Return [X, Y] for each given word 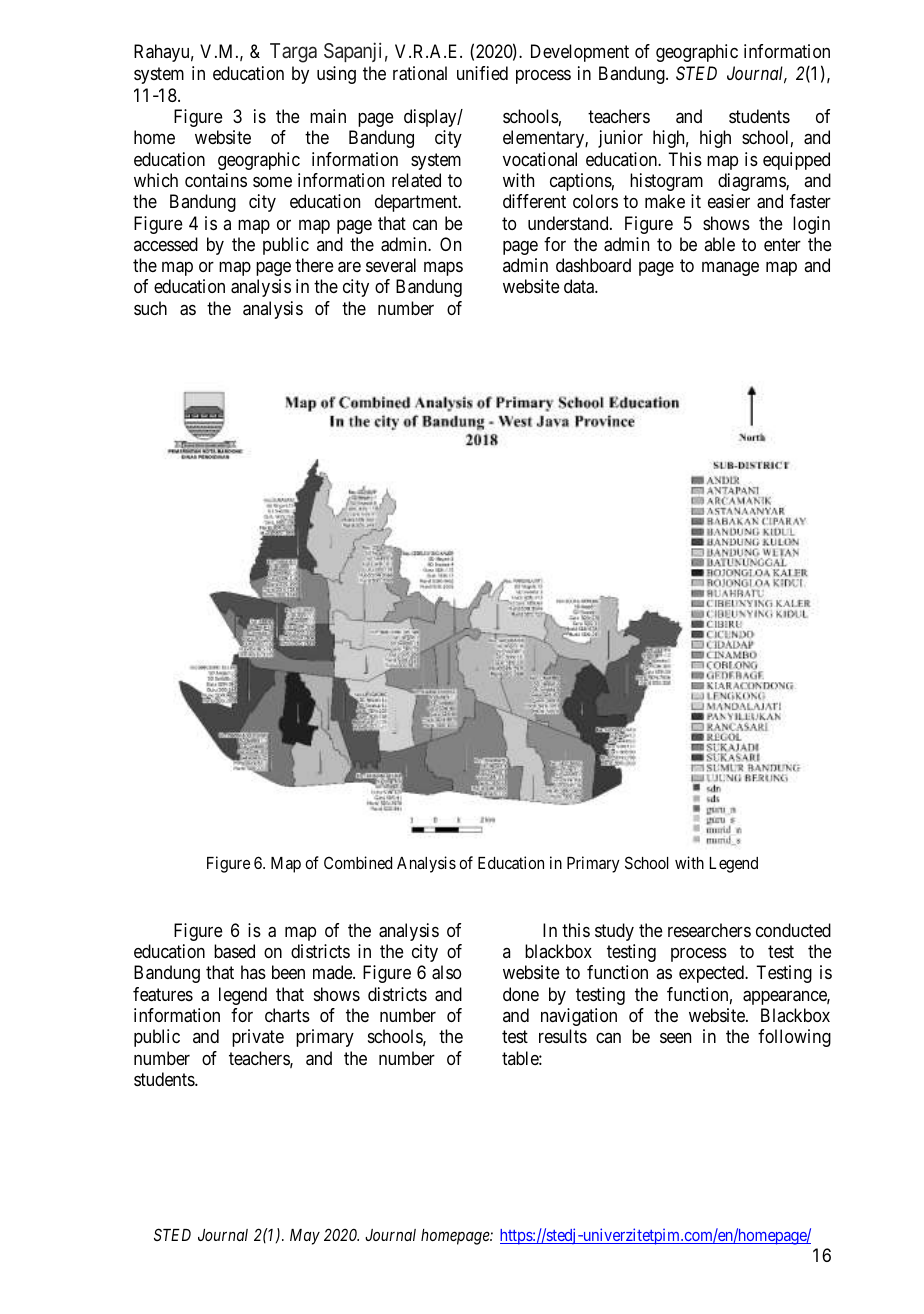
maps [443, 269]
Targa [293, 53]
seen [675, 1038]
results [563, 1036]
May [305, 1237]
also [446, 972]
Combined [358, 862]
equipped [796, 161]
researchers [709, 930]
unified [482, 73]
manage [730, 269]
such [150, 308]
